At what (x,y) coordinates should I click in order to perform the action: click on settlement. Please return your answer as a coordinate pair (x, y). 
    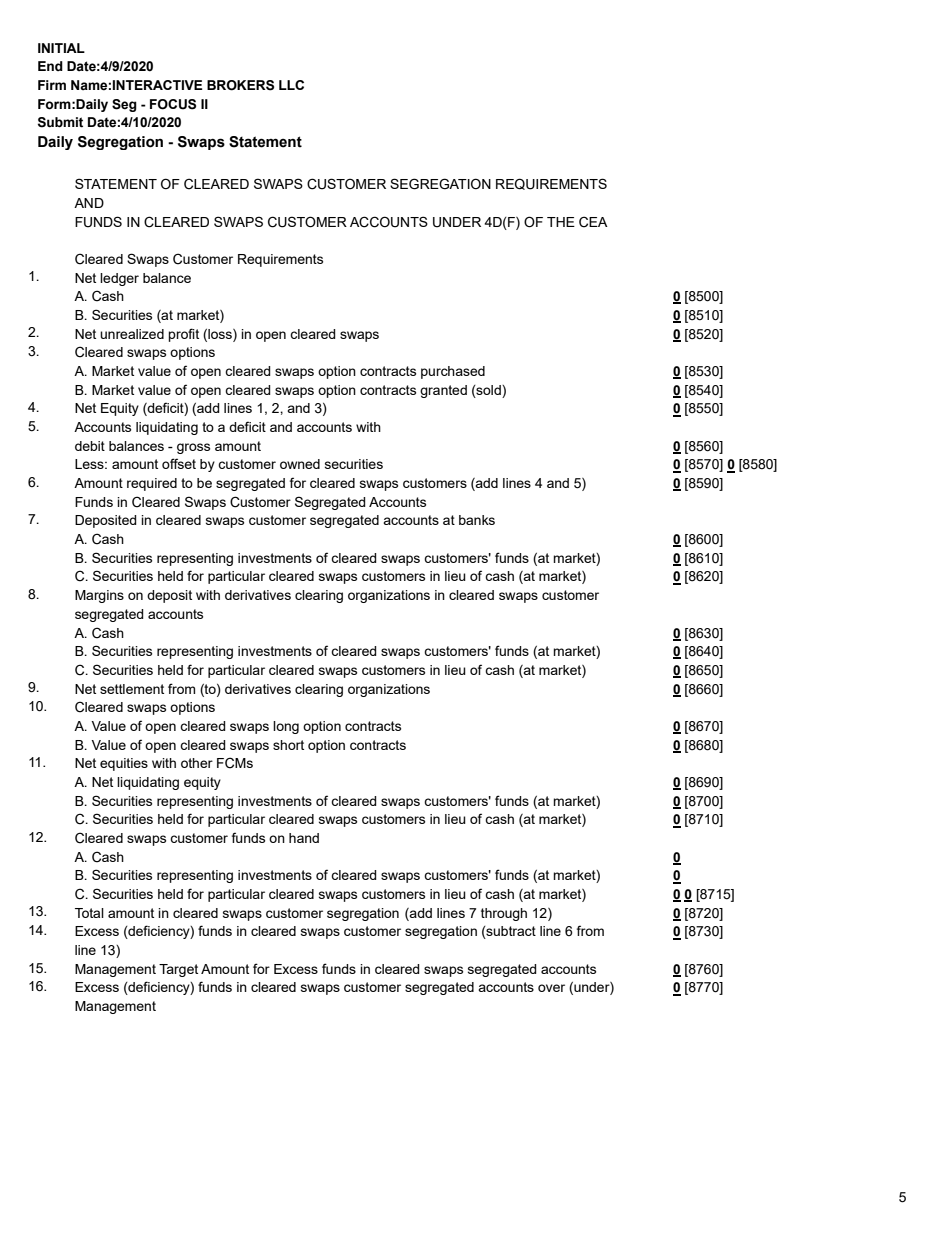
    Looking at the image, I should click on (132, 689).
